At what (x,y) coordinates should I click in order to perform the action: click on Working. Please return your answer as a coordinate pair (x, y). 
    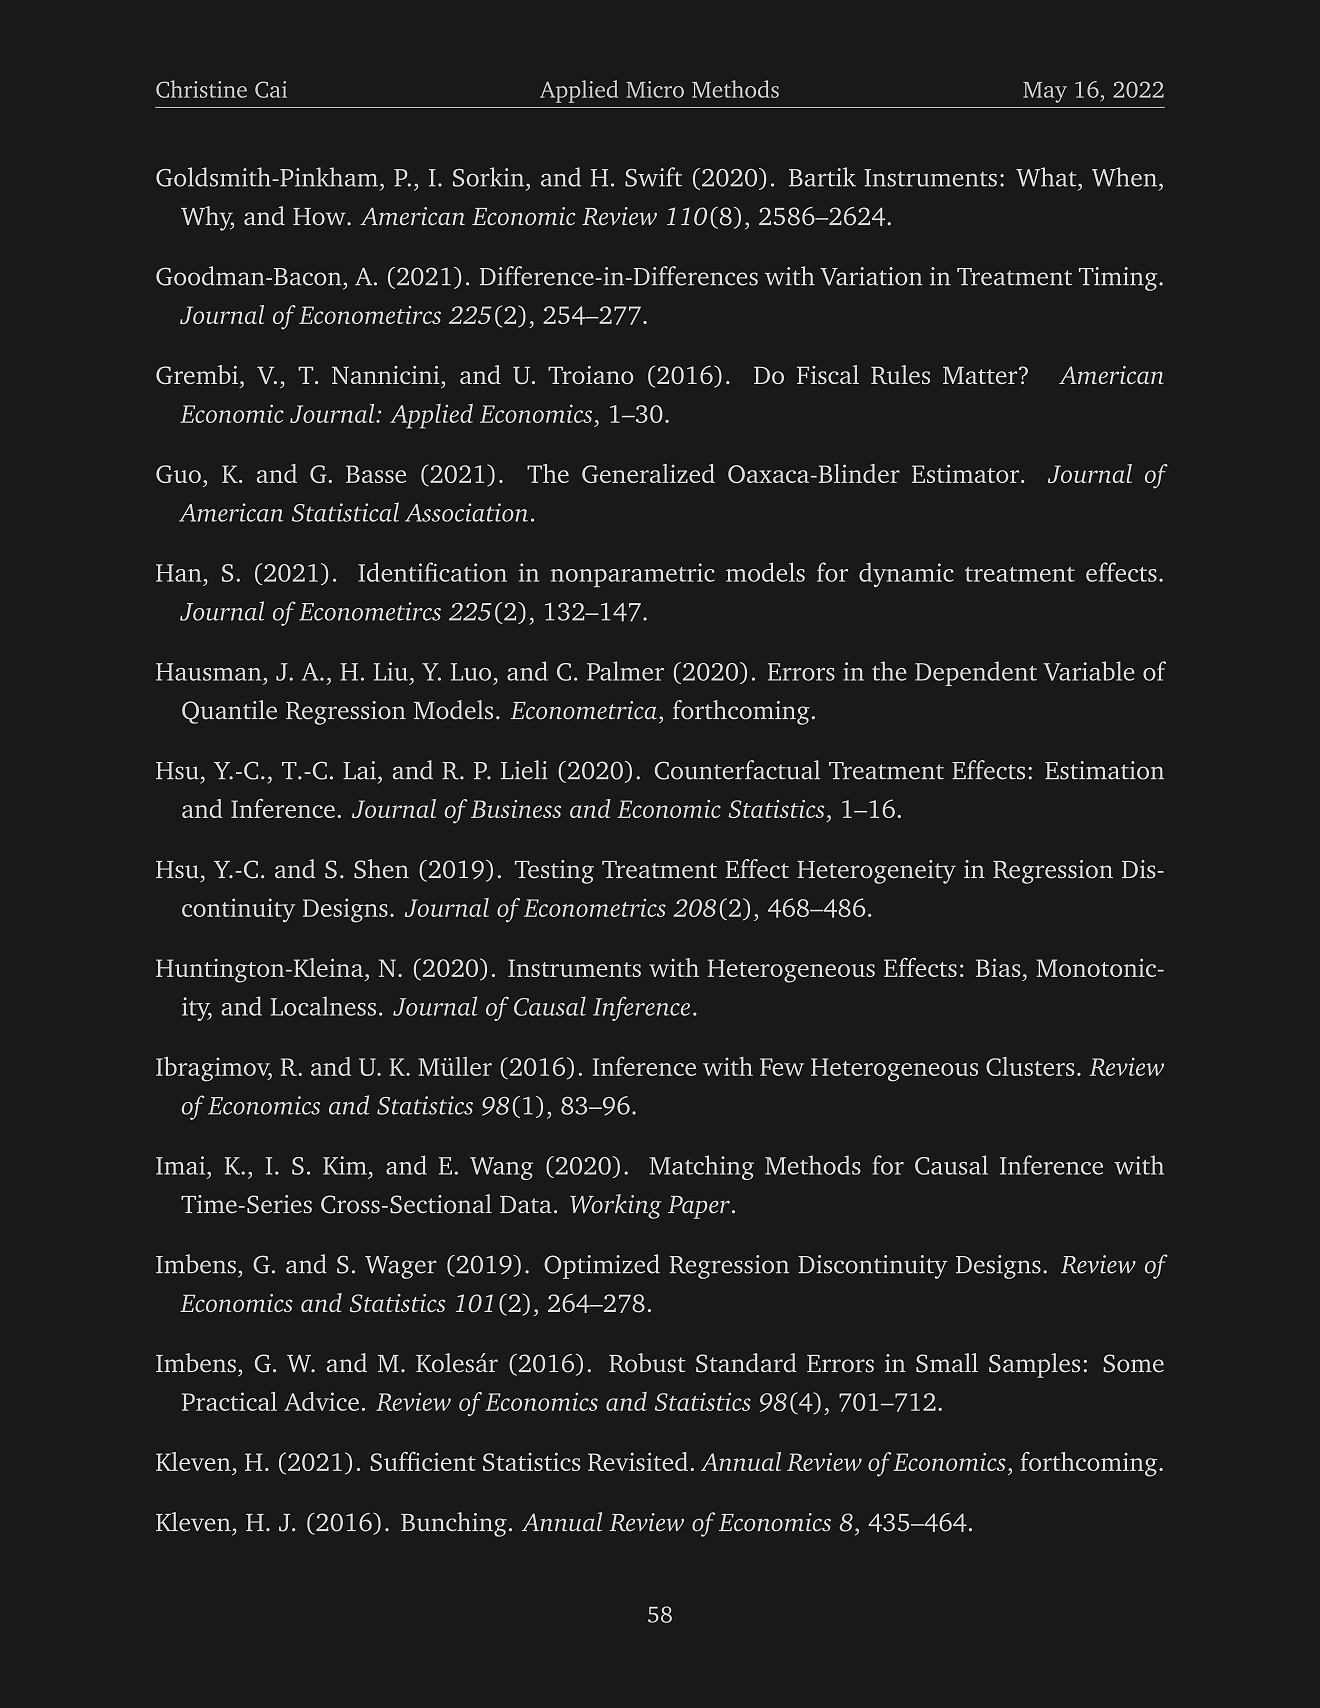
    Looking at the image, I should click on (616, 1206).
